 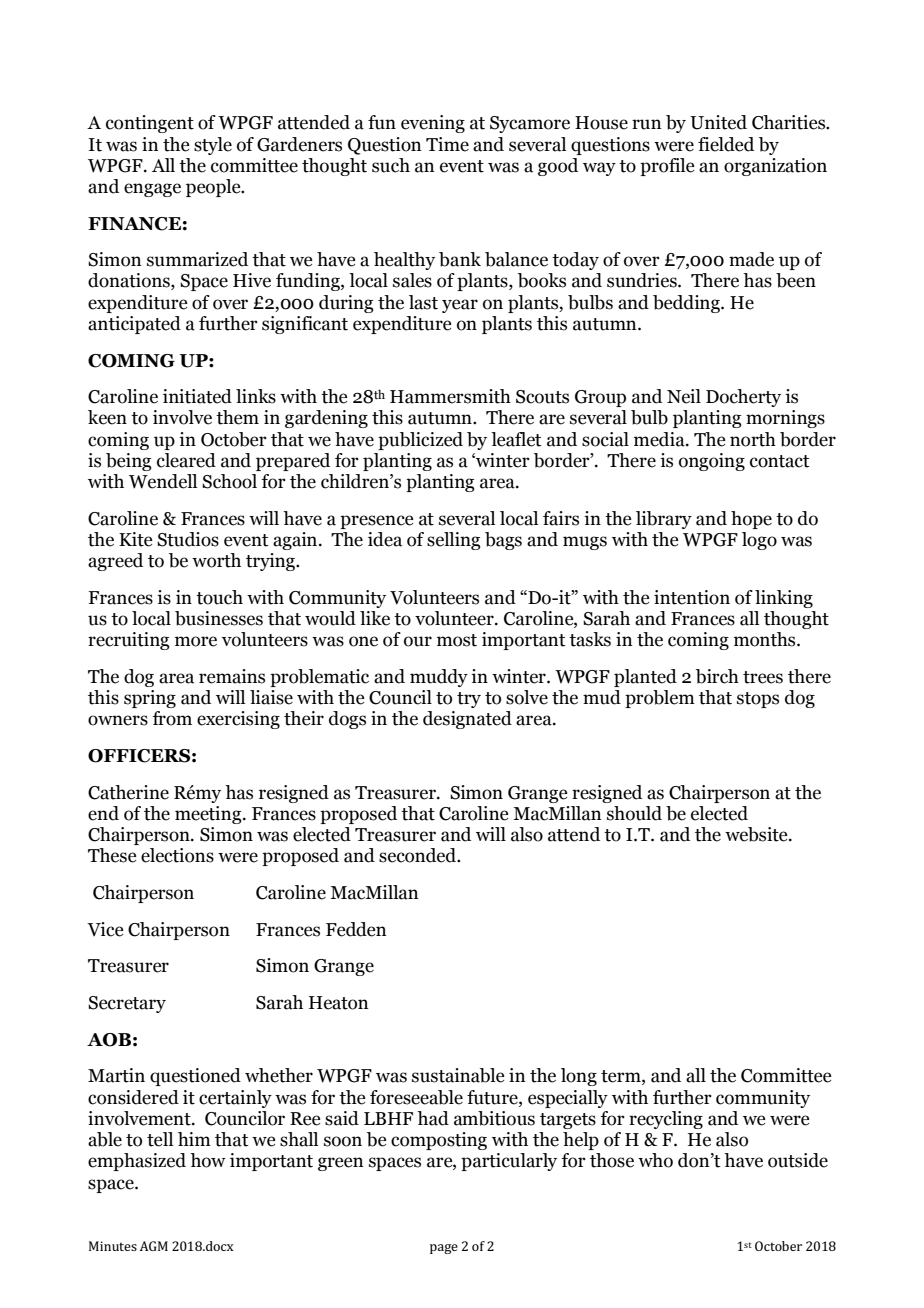 I want to click on spring, so click(x=150, y=699).
